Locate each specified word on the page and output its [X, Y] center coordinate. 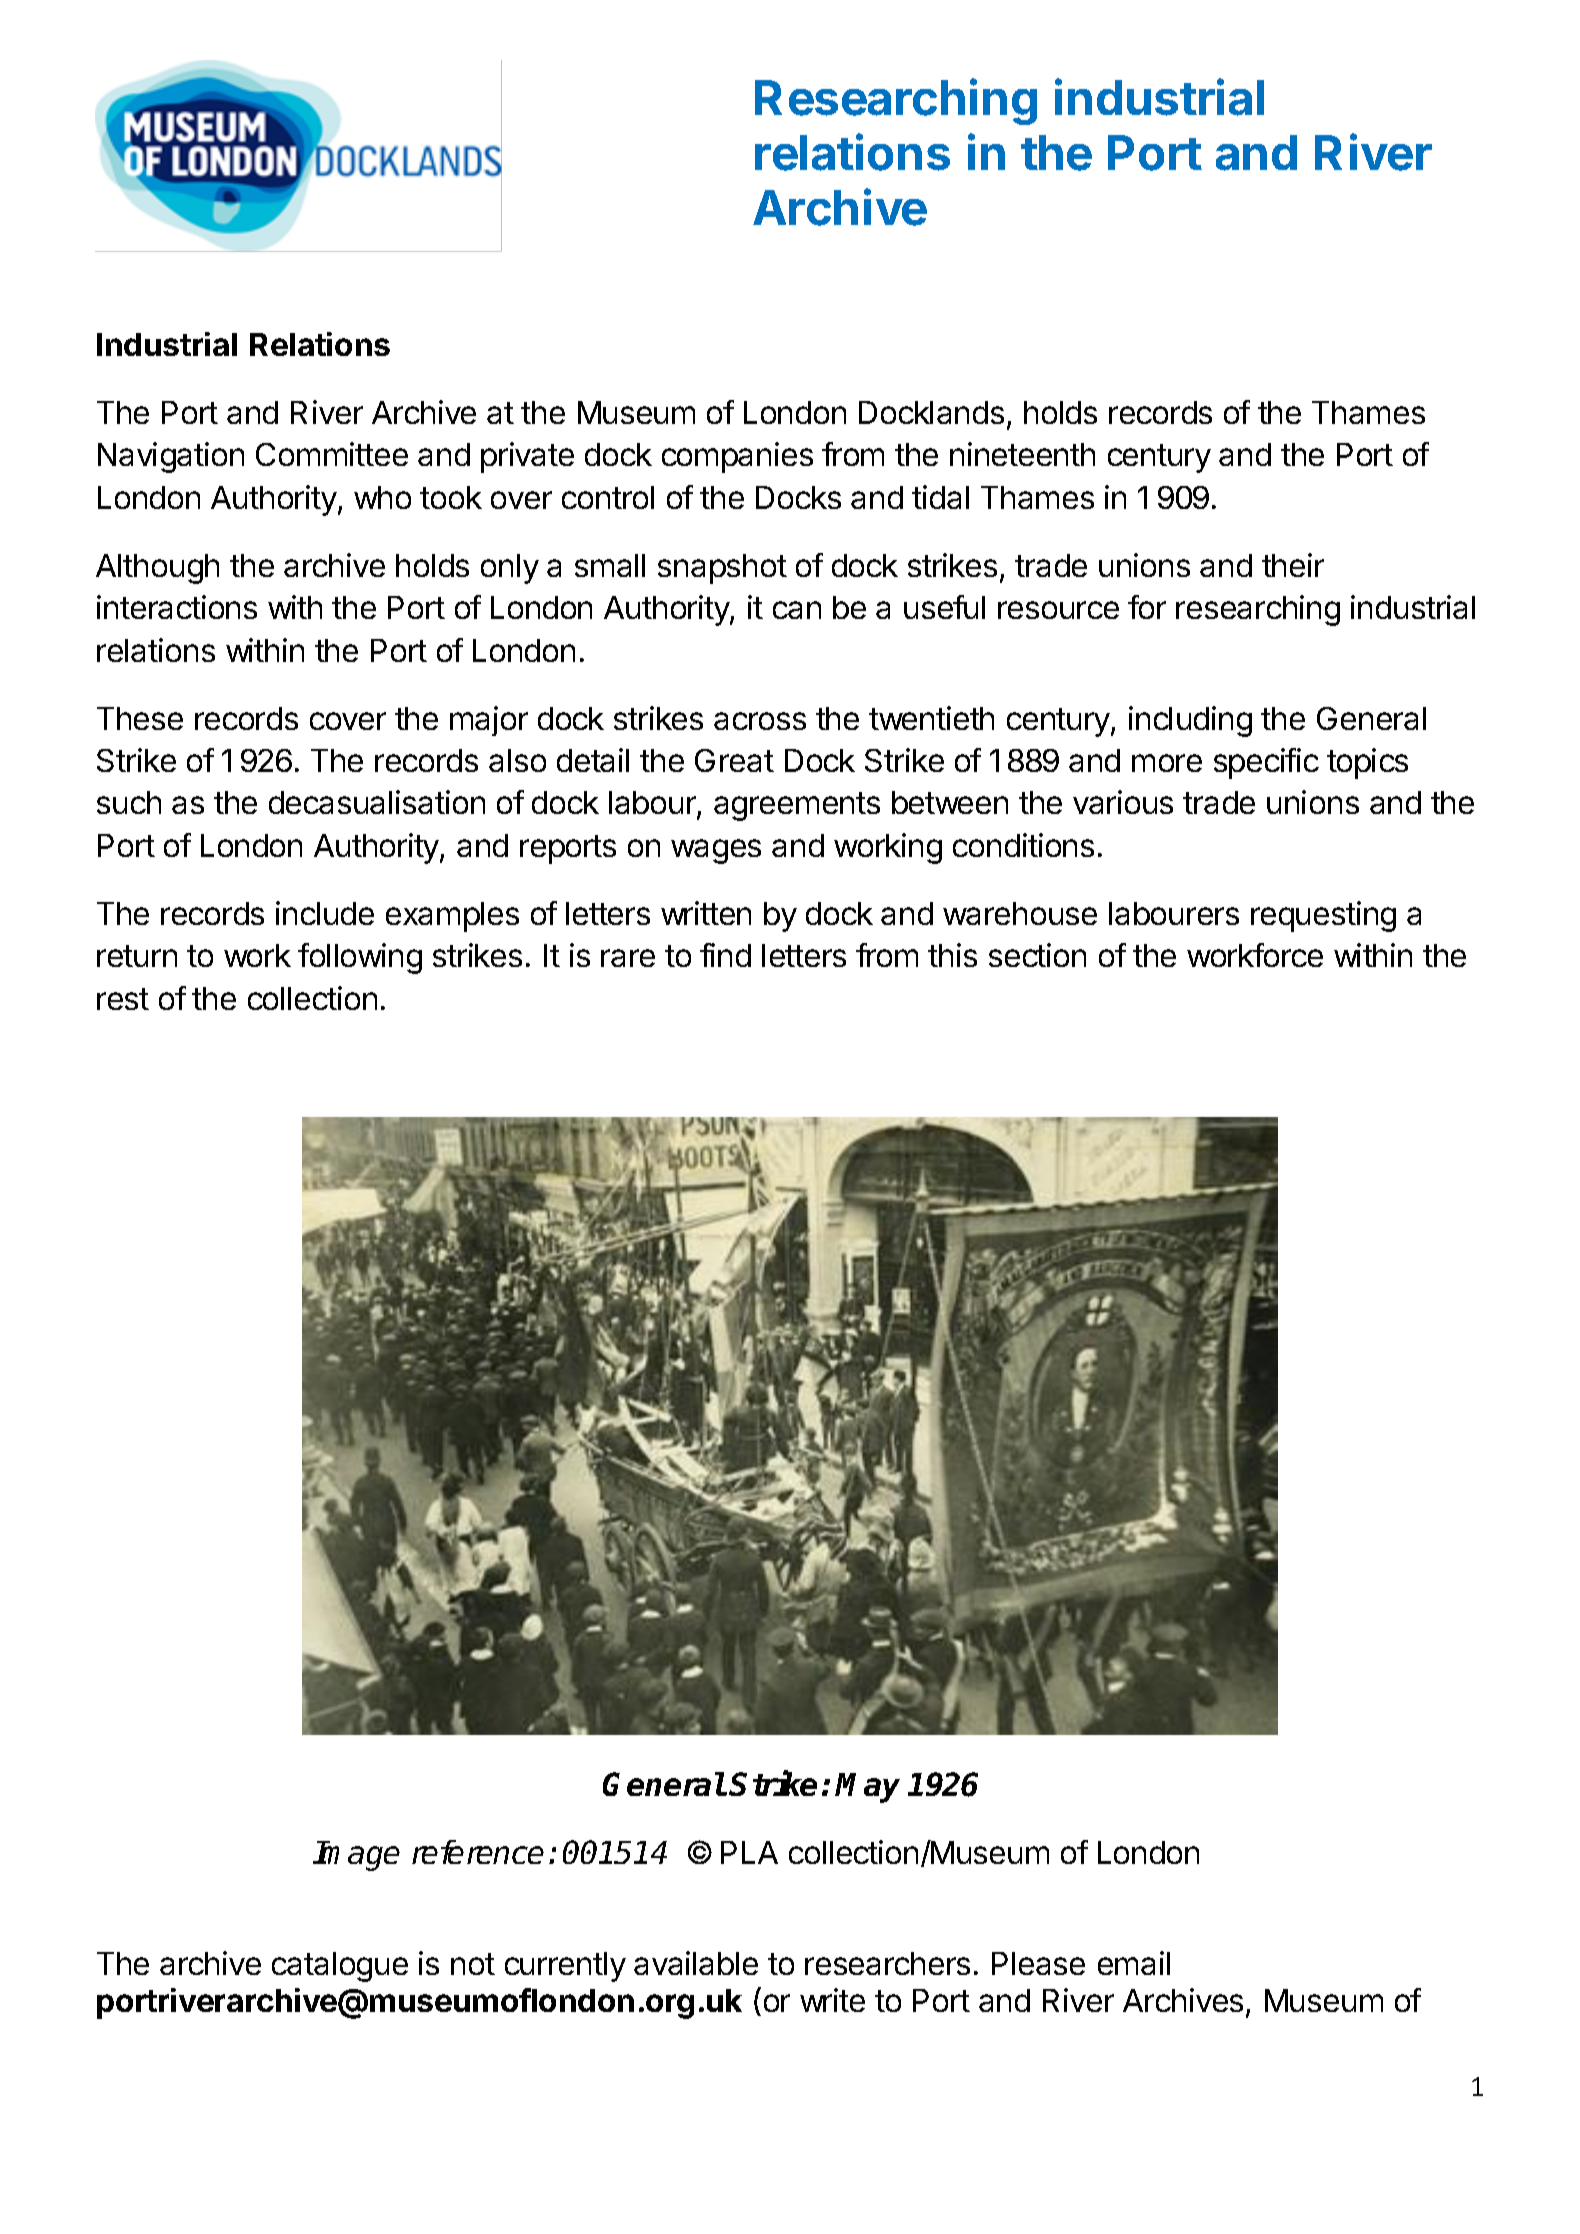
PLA [749, 1852]
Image [356, 1856]
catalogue [340, 1967]
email [1134, 1963]
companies [737, 457]
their [1293, 565]
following [360, 958]
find [725, 955]
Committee [332, 454]
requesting [1323, 916]
